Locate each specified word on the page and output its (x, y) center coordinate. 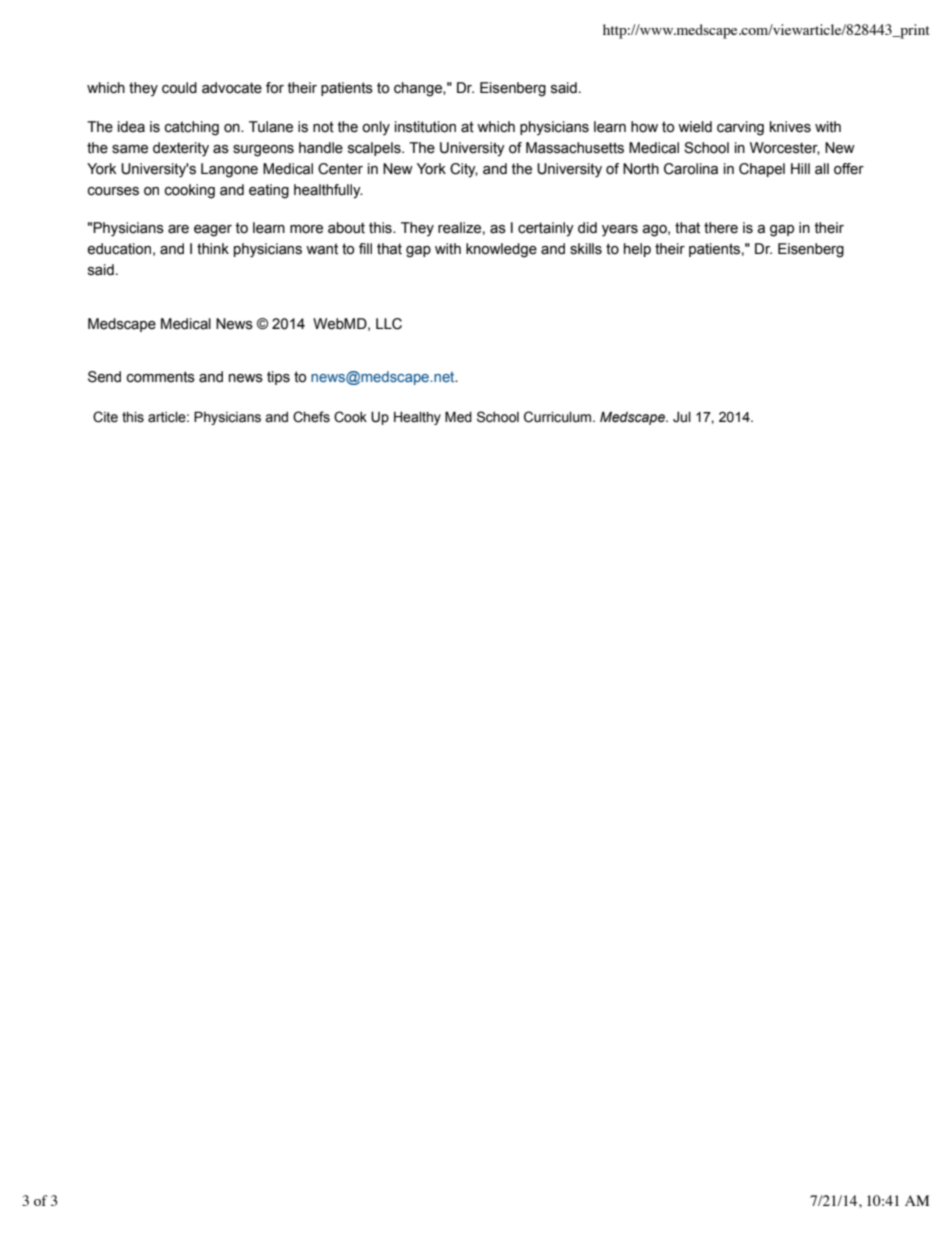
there (721, 228)
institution (425, 127)
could (179, 88)
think (213, 249)
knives (790, 127)
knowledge (501, 250)
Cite (105, 417)
